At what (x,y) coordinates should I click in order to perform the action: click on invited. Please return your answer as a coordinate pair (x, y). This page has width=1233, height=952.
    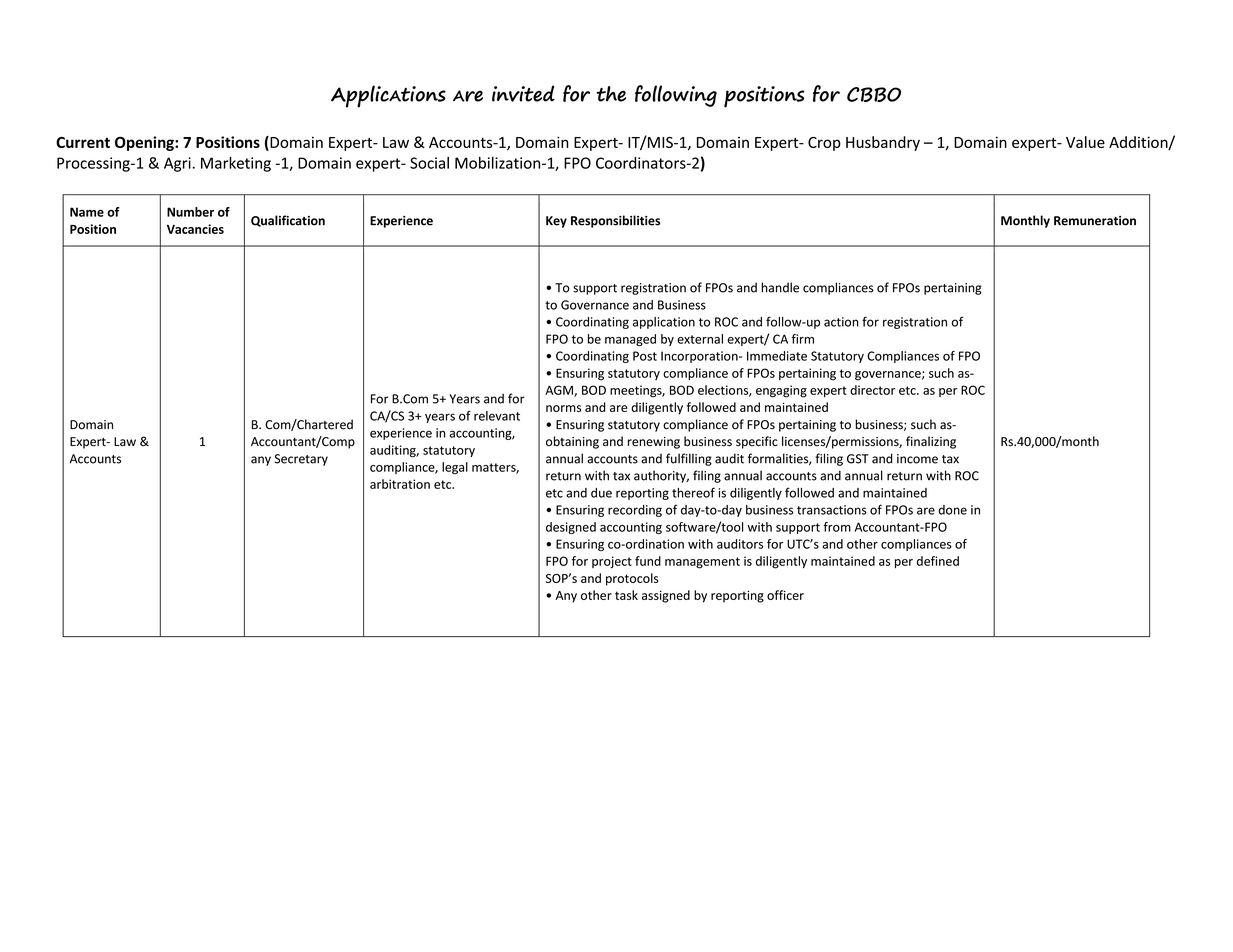
    Looking at the image, I should click on (523, 93).
